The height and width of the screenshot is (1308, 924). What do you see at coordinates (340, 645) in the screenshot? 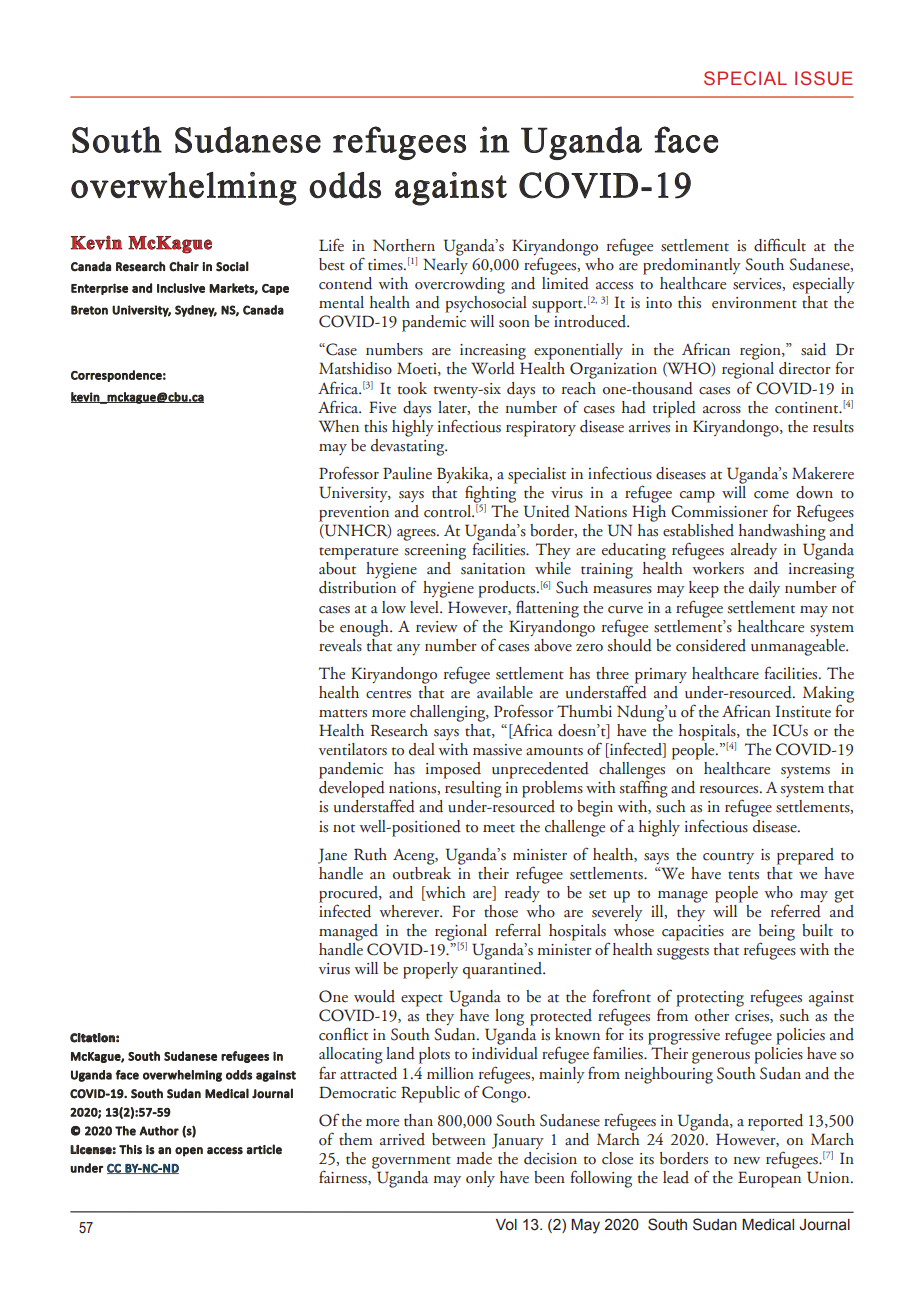
I see `reveals` at bounding box center [340, 645].
